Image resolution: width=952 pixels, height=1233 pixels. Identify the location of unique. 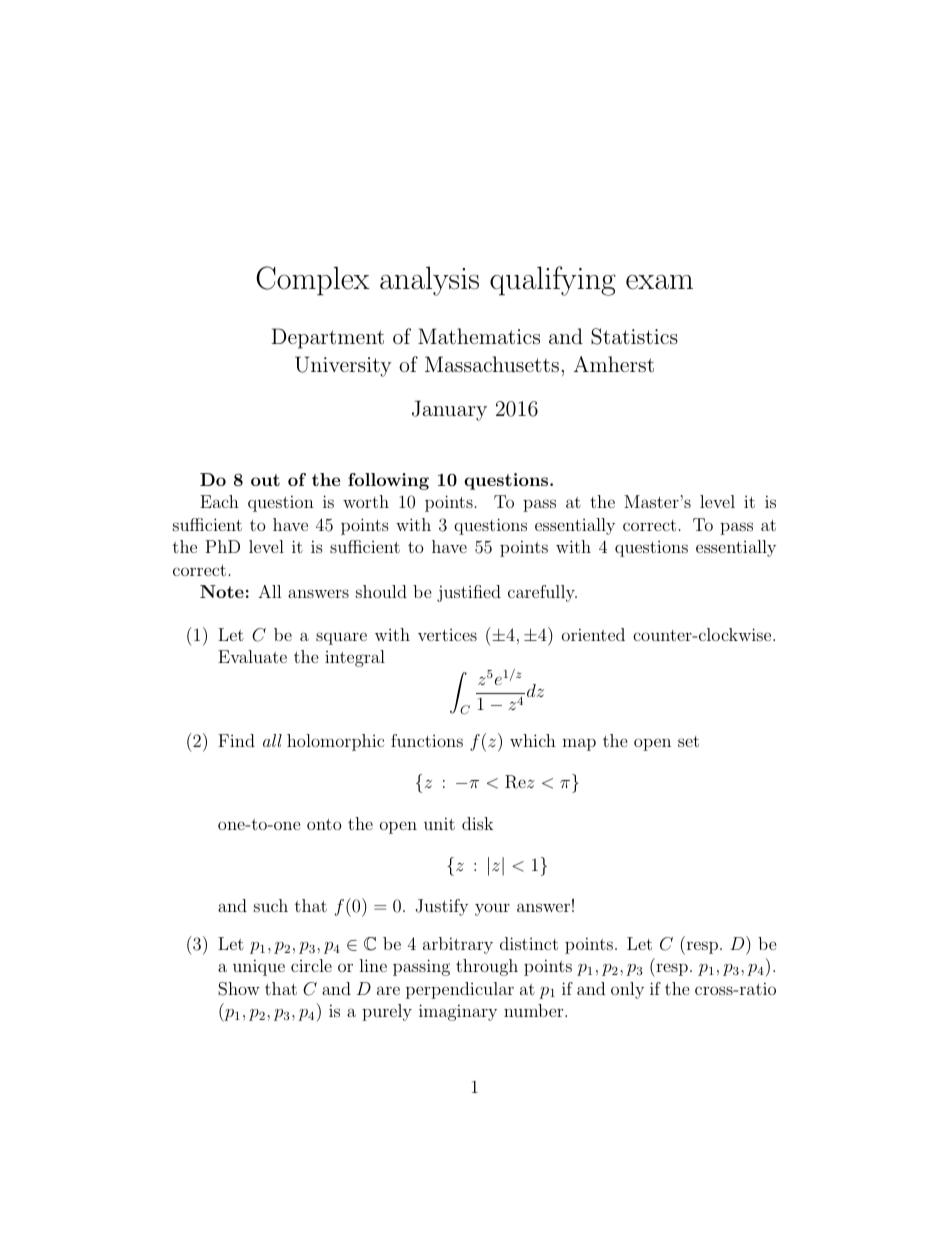
(259, 967).
